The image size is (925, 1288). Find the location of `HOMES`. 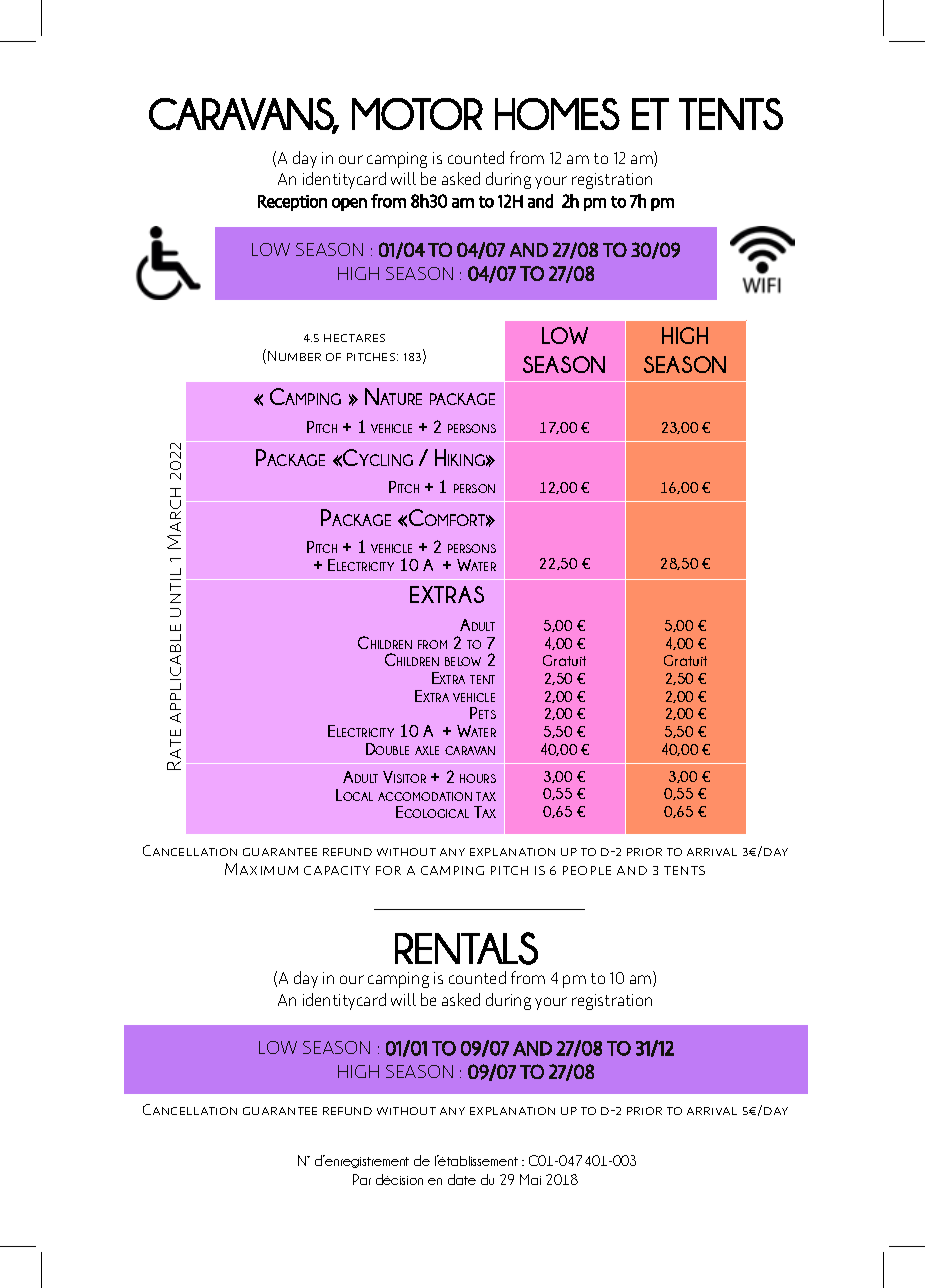

HOMES is located at coordinates (557, 114).
